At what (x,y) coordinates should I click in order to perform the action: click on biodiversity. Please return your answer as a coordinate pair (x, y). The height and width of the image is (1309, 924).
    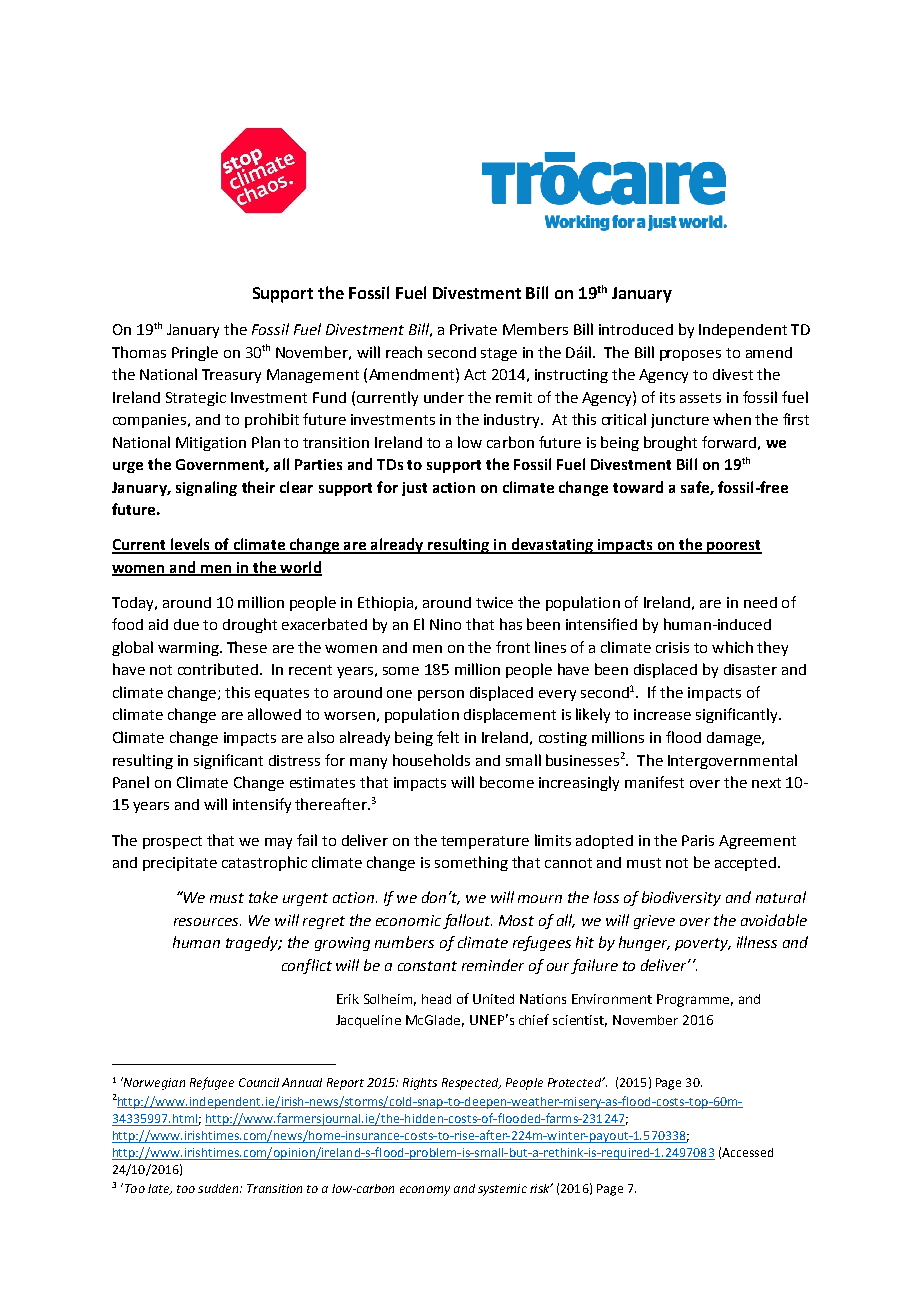
    Looking at the image, I should click on (681, 898).
